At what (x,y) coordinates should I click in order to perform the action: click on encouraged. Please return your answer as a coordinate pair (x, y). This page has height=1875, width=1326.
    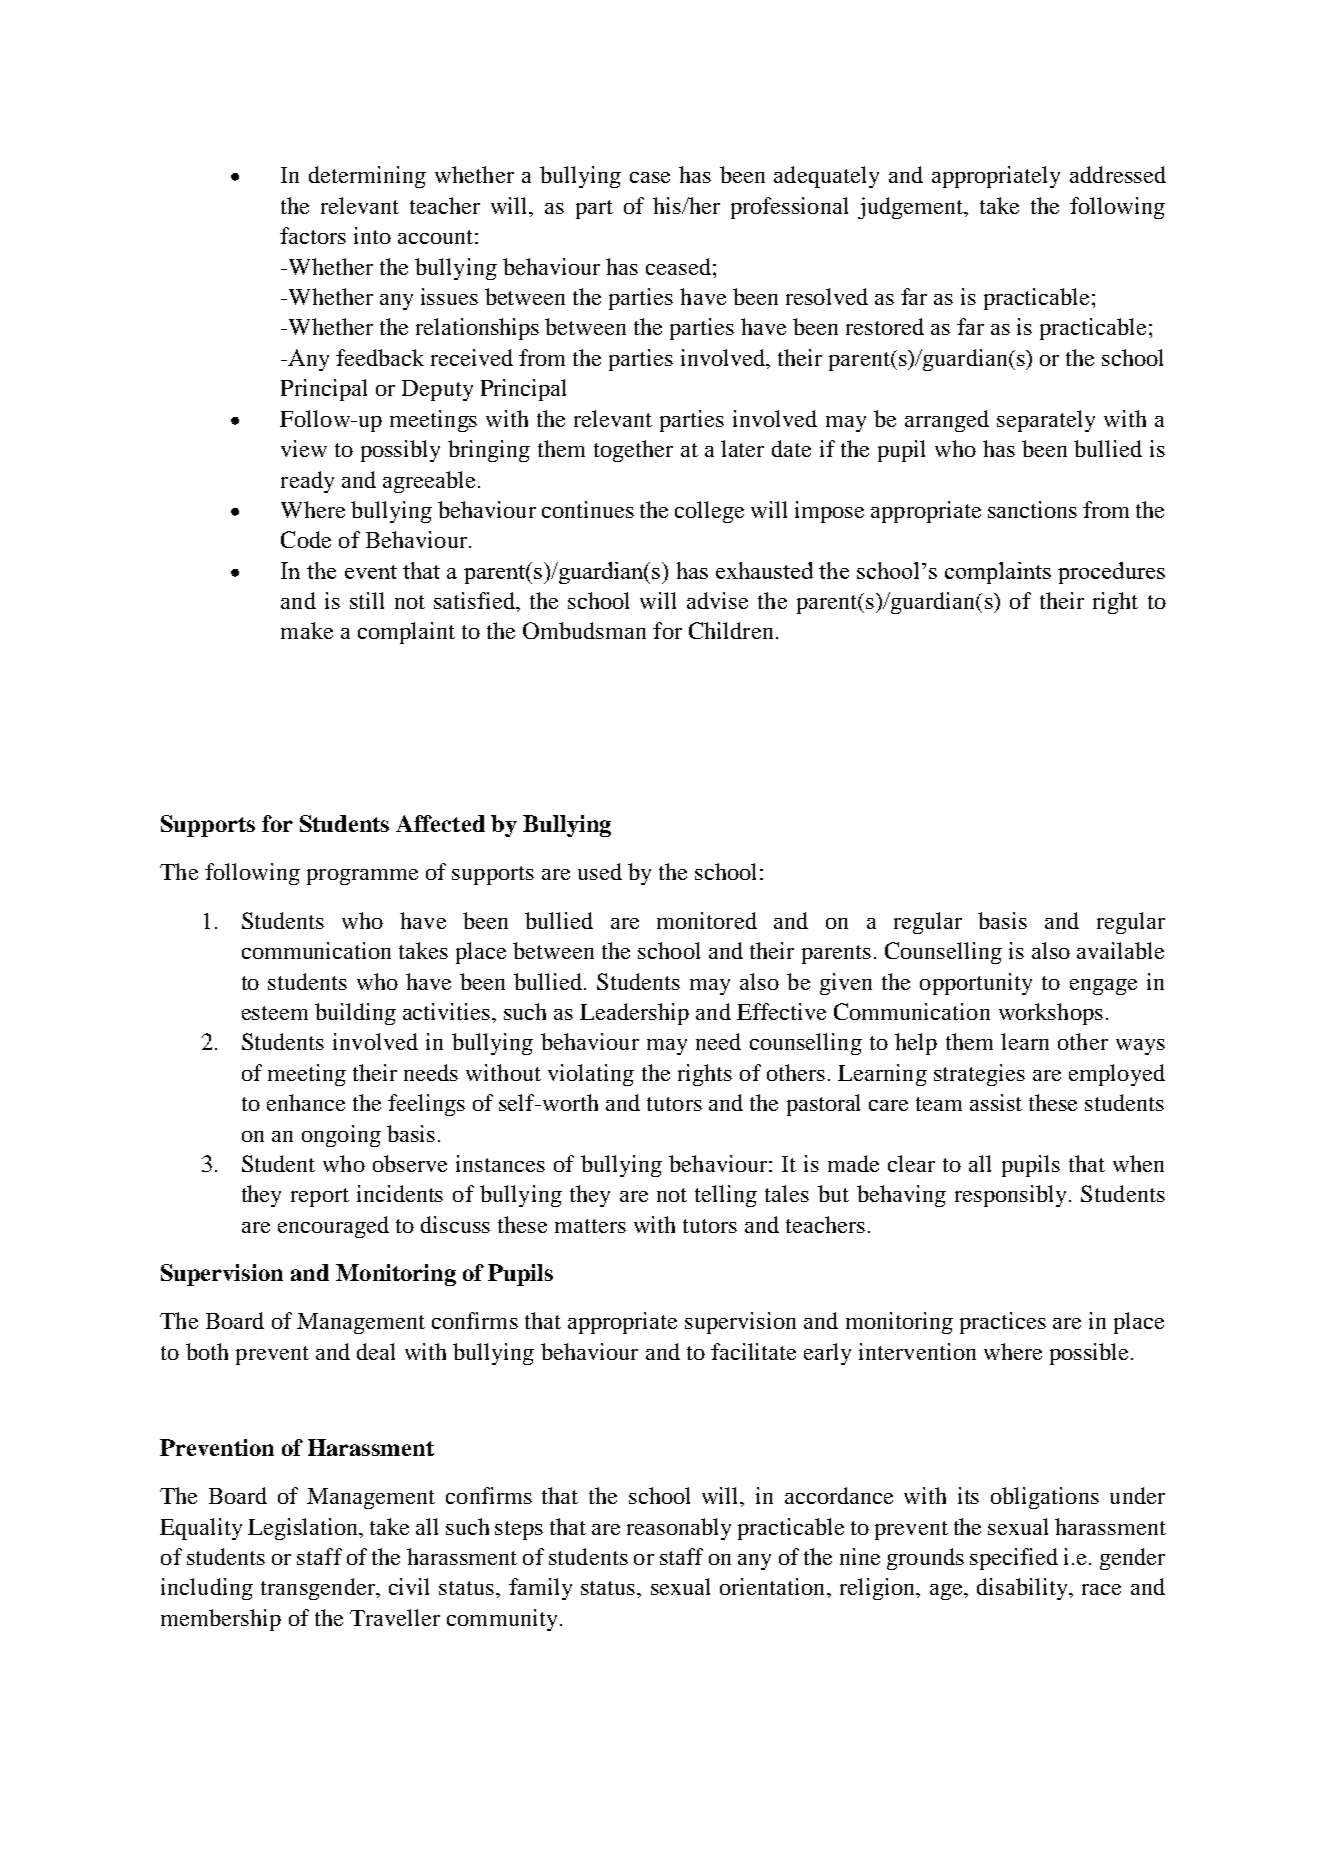
    Looking at the image, I should click on (333, 1227).
